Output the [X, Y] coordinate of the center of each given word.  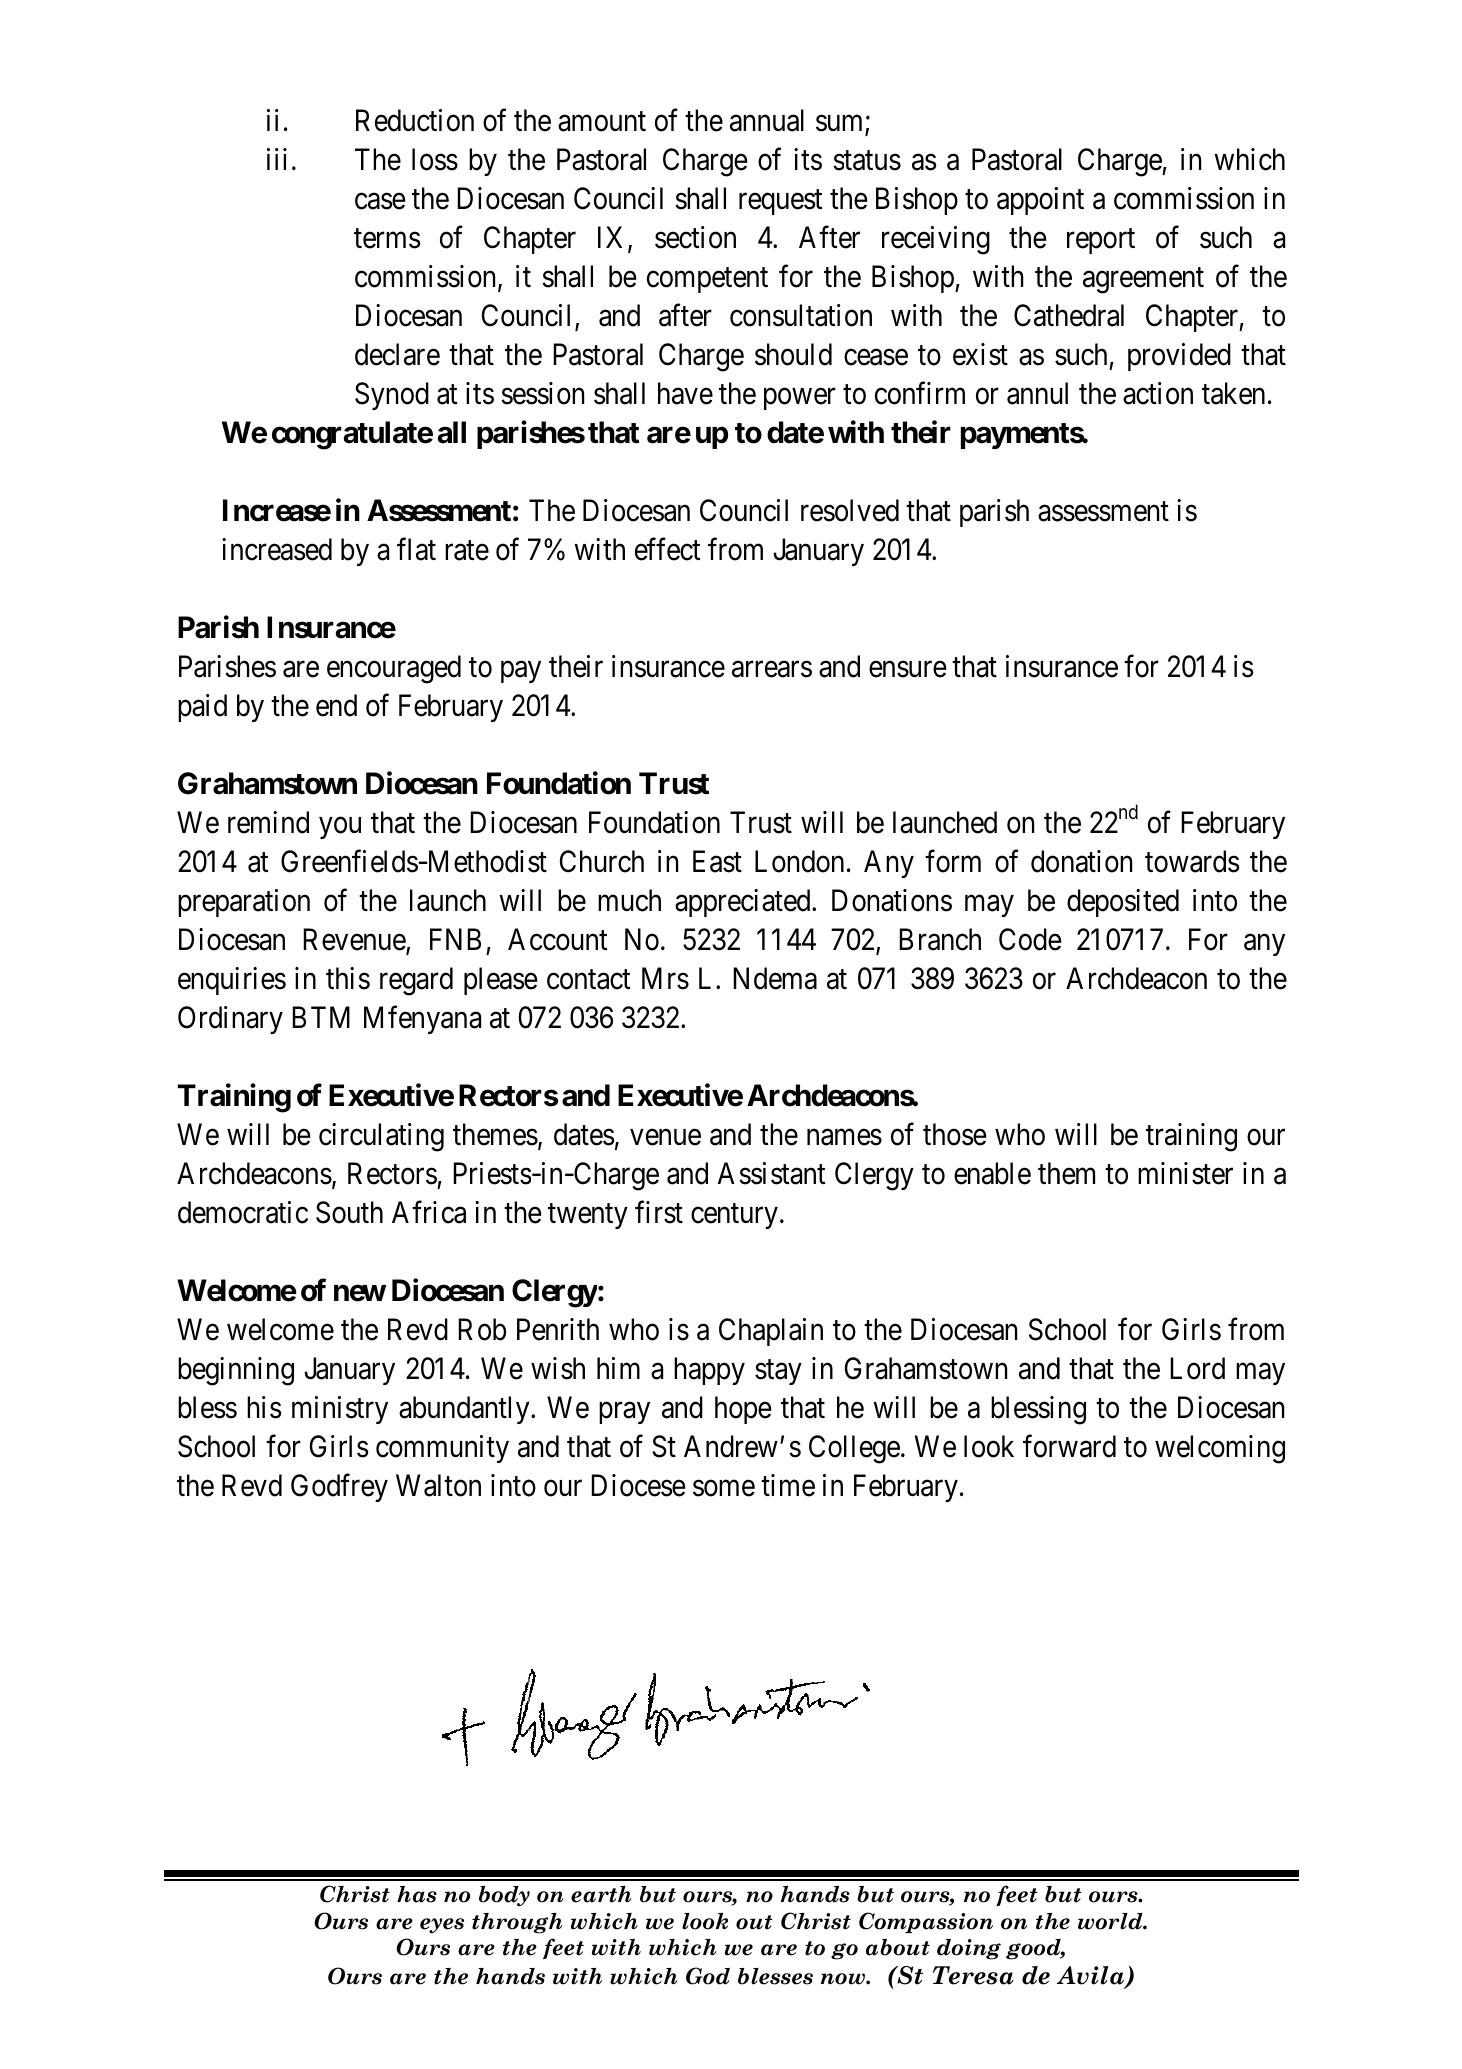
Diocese [638, 1485]
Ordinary [230, 1020]
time [788, 1485]
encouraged [394, 669]
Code [1030, 939]
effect [667, 549]
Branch [940, 939]
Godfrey [339, 1488]
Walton [438, 1485]
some [724, 1488]
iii [277, 159]
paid [202, 708]
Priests [492, 1173]
